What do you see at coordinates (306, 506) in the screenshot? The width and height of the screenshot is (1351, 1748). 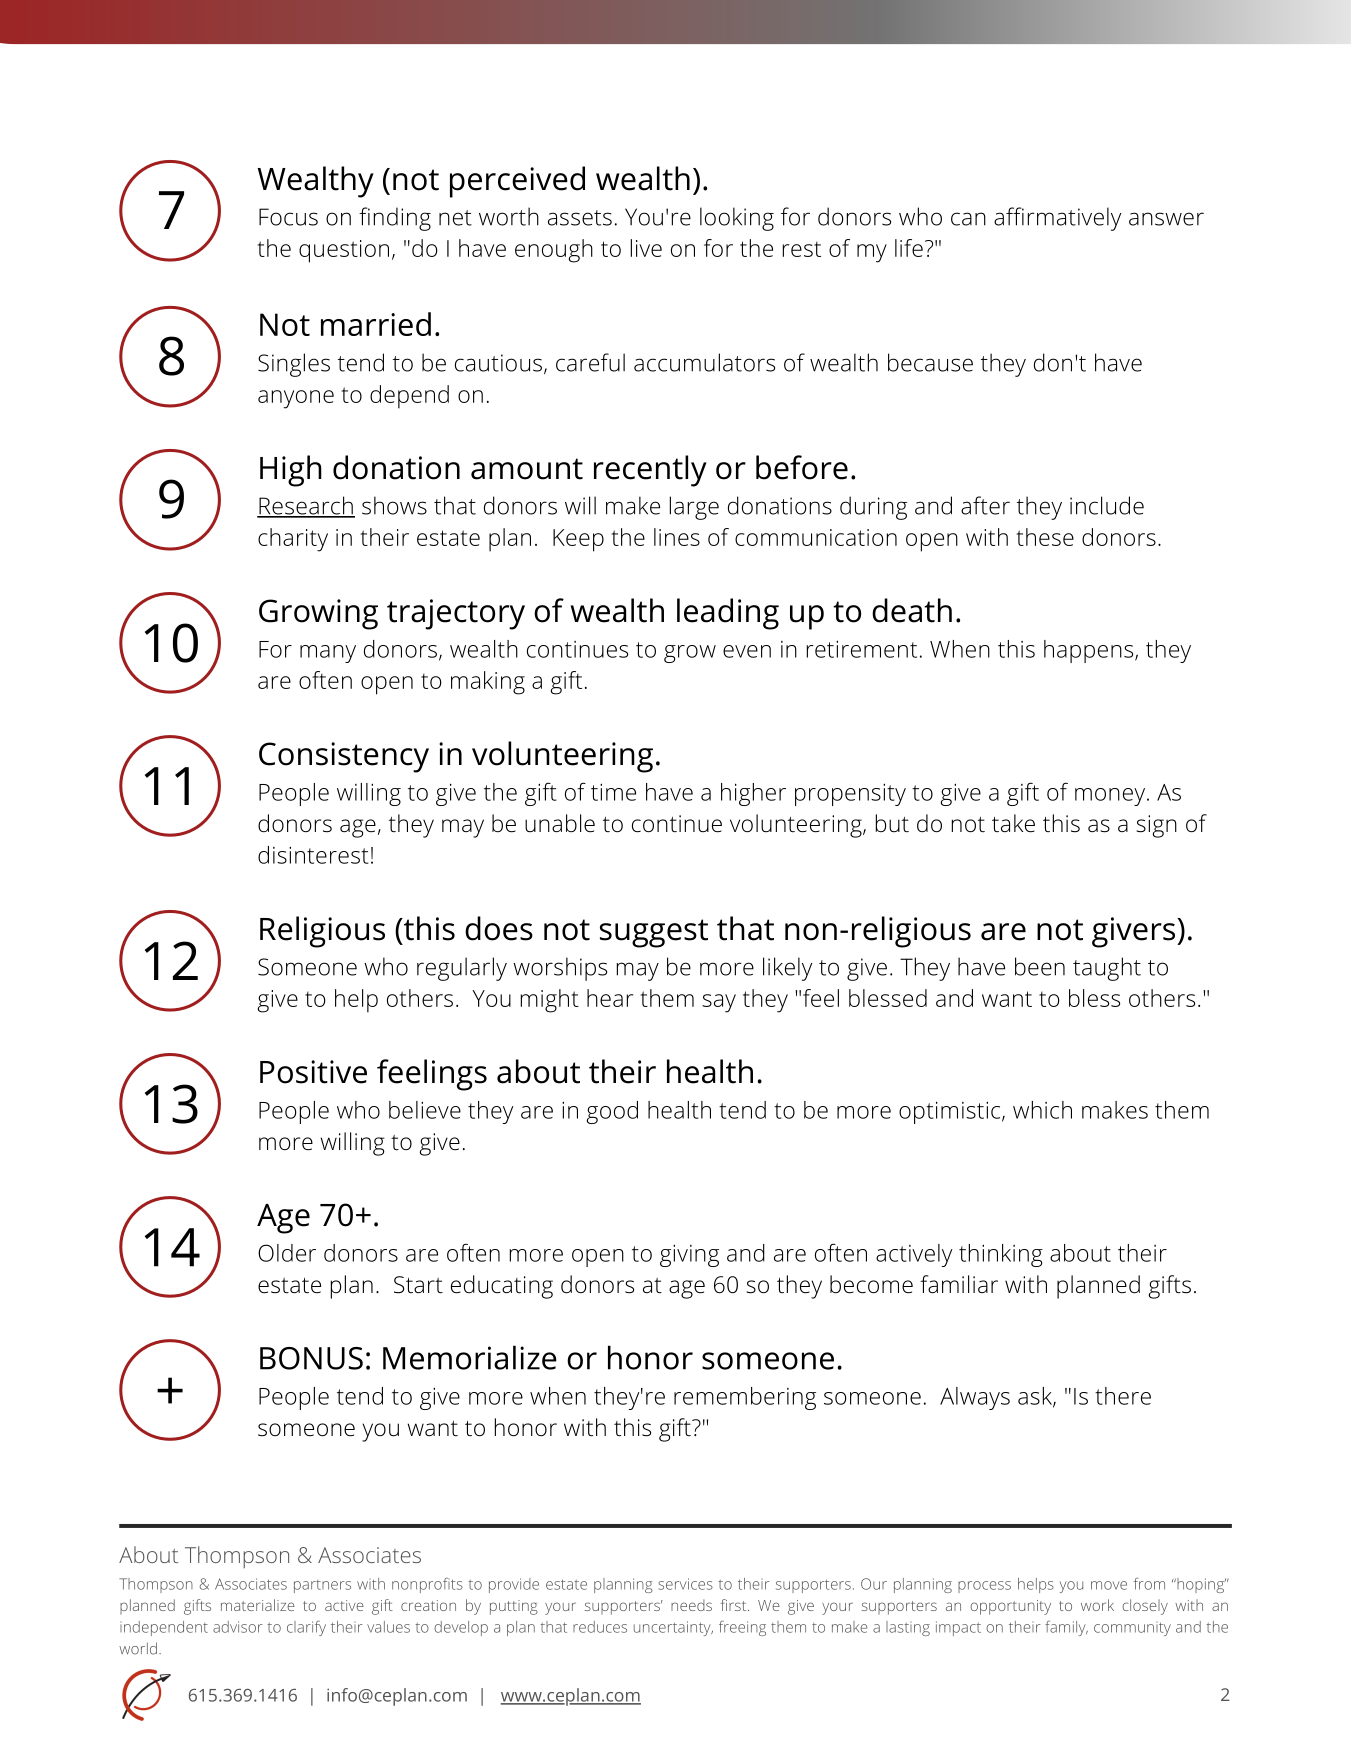 I see `Research` at bounding box center [306, 506].
